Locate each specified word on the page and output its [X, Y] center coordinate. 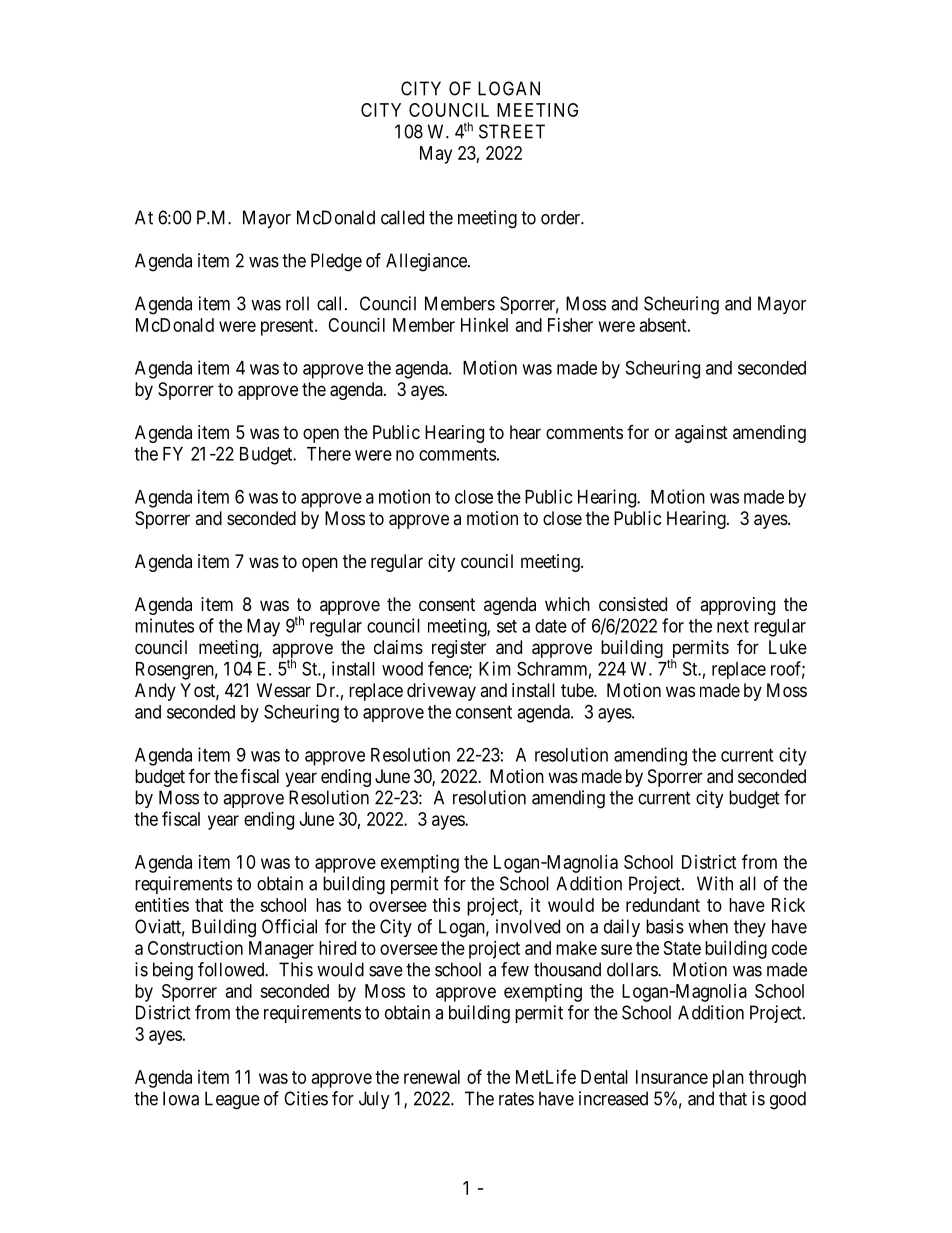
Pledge [336, 262]
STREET [512, 131]
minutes [164, 625]
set [507, 626]
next [733, 626]
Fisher [570, 325]
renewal [432, 1077]
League [232, 1100]
